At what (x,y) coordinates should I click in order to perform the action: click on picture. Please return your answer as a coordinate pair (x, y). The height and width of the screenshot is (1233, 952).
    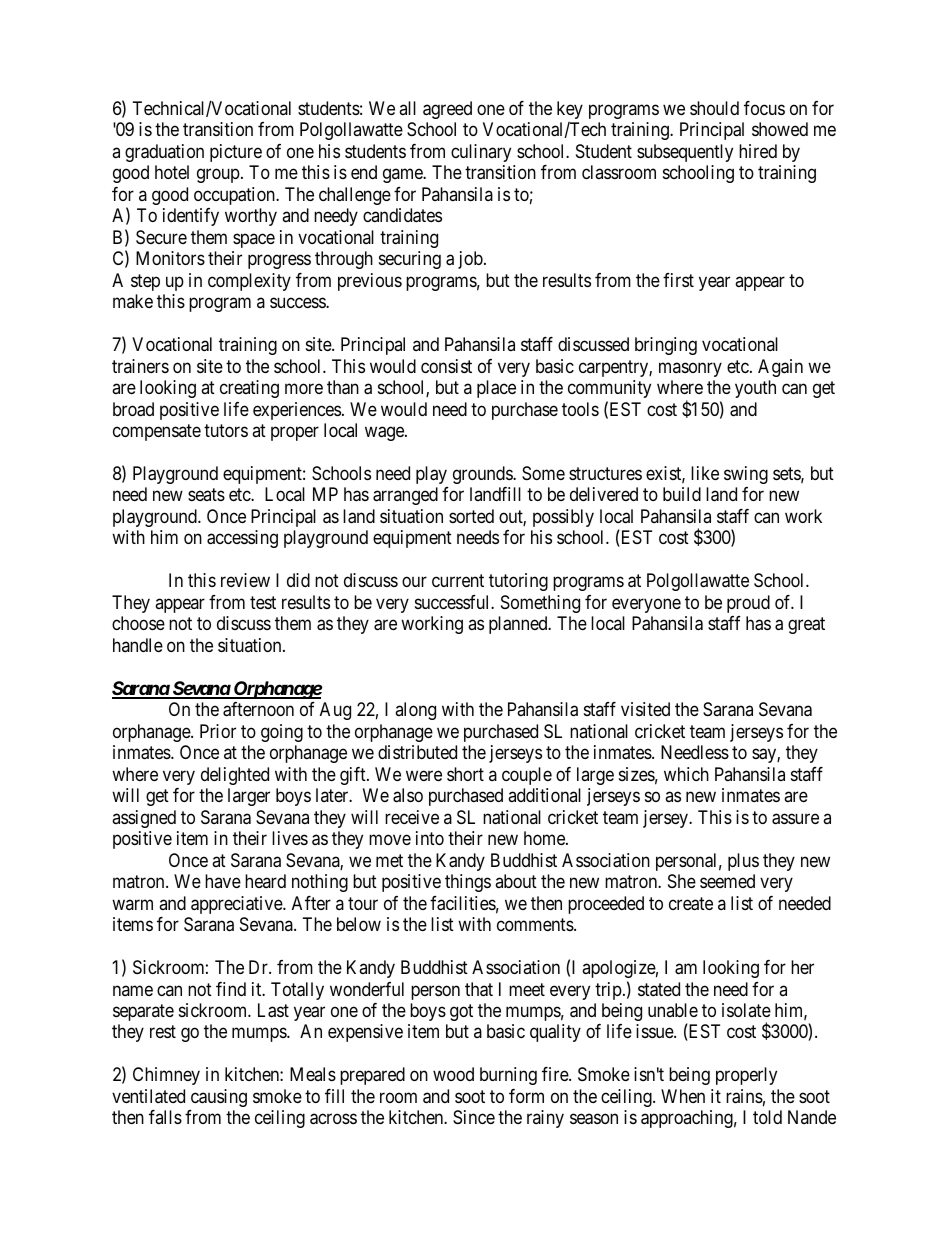
    Looking at the image, I should click on (236, 153).
